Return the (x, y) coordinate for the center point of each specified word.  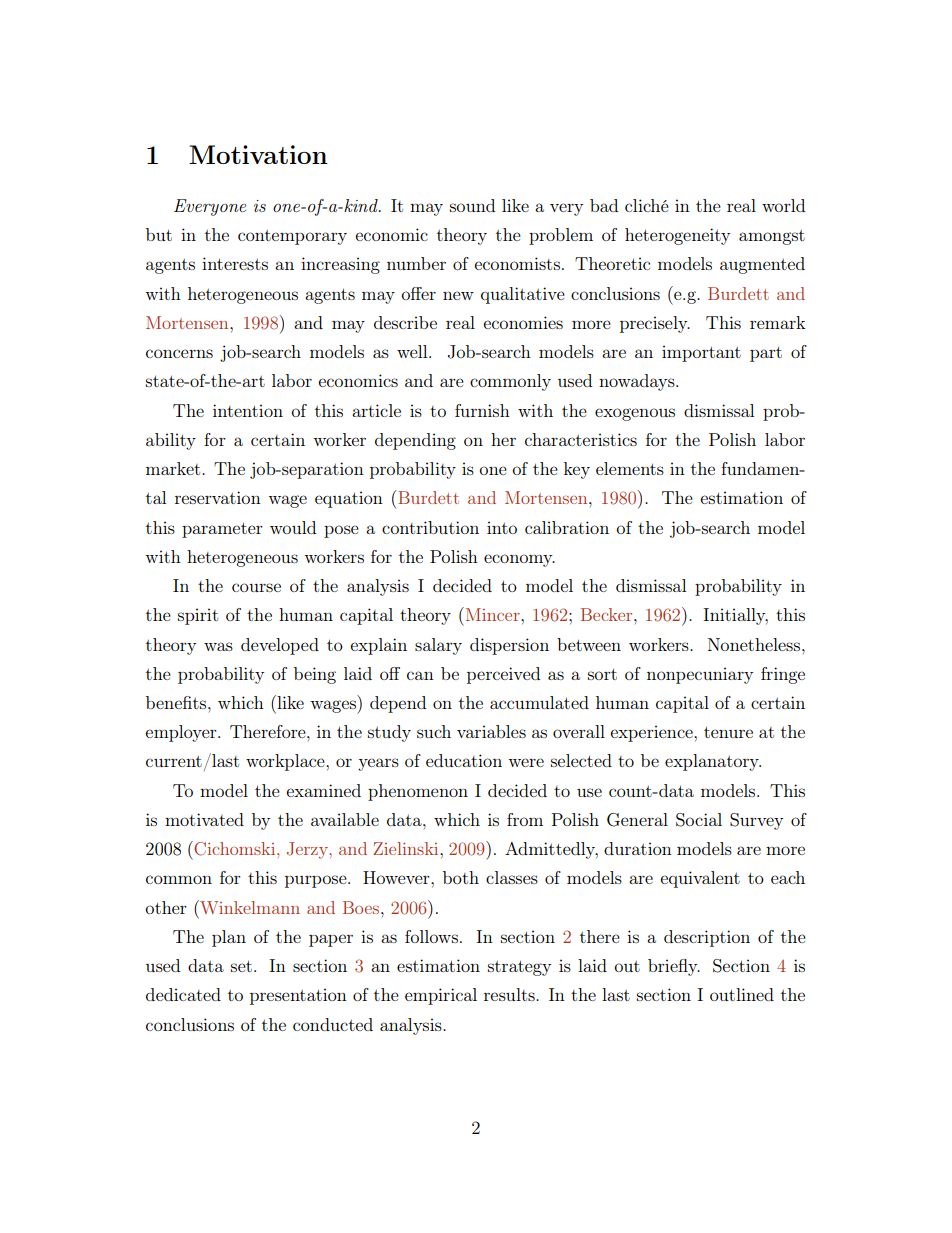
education (464, 760)
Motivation (258, 154)
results (510, 994)
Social (699, 820)
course (256, 587)
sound (472, 205)
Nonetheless (755, 644)
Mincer (492, 614)
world (783, 205)
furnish (482, 410)
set (241, 966)
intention (248, 410)
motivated (204, 819)
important (701, 353)
